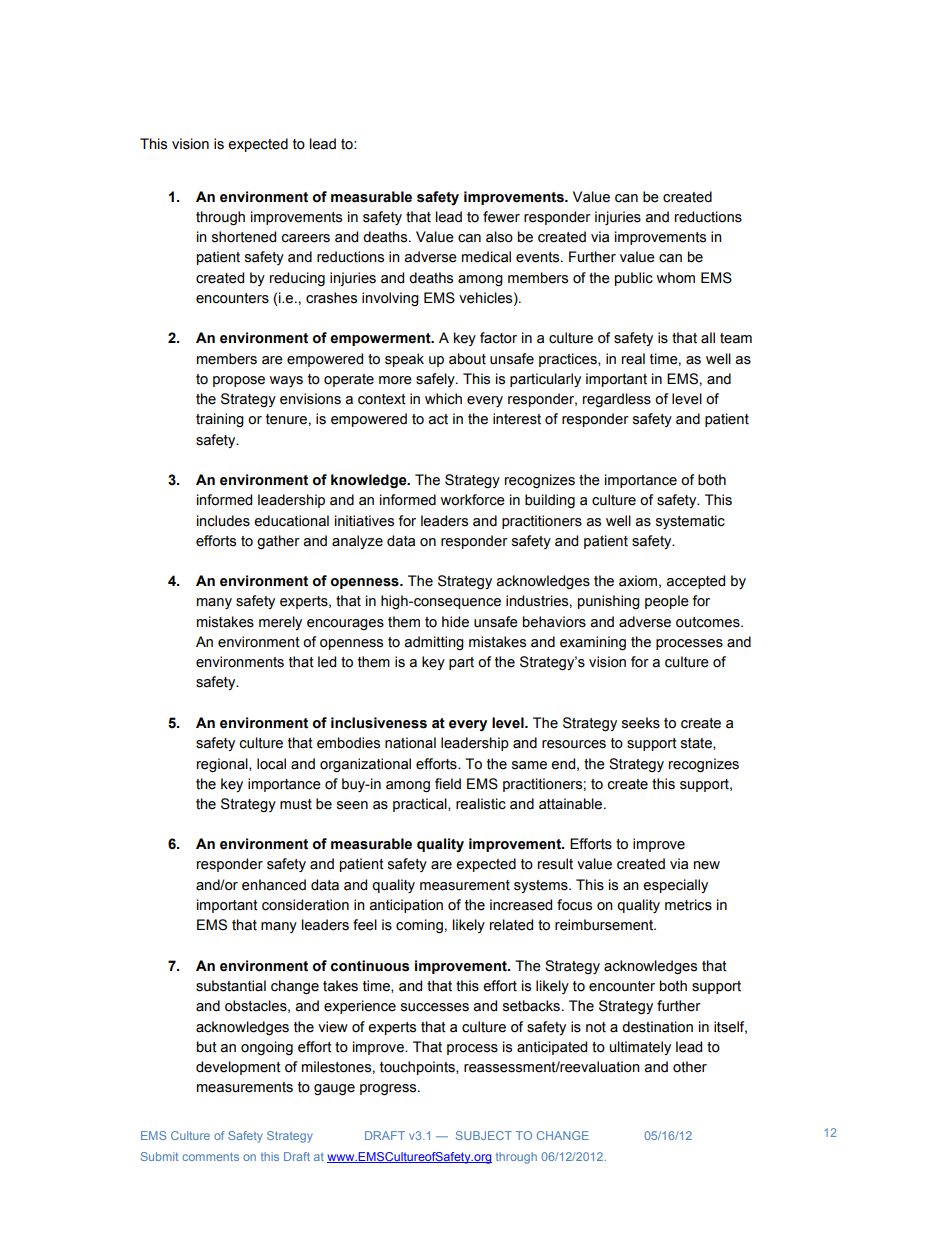 Image resolution: width=952 pixels, height=1233 pixels. What do you see at coordinates (274, 885) in the screenshot?
I see `enhanced` at bounding box center [274, 885].
